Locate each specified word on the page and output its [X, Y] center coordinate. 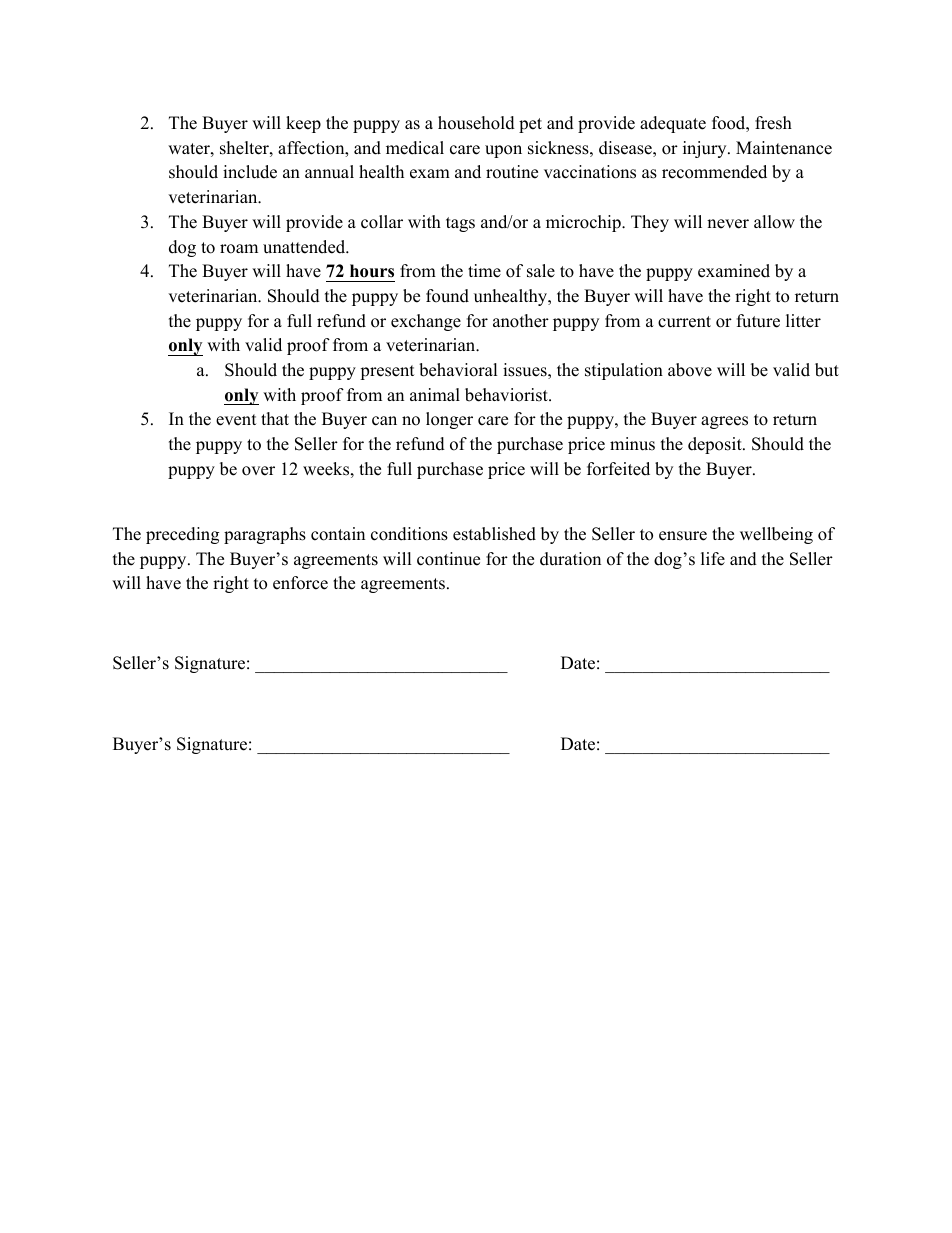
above [690, 370]
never [728, 224]
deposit [716, 445]
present [387, 372]
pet [530, 125]
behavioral [458, 370]
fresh [773, 123]
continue [448, 559]
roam [239, 249]
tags [460, 224]
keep [303, 124]
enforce [300, 583]
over [258, 471]
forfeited [618, 469]
